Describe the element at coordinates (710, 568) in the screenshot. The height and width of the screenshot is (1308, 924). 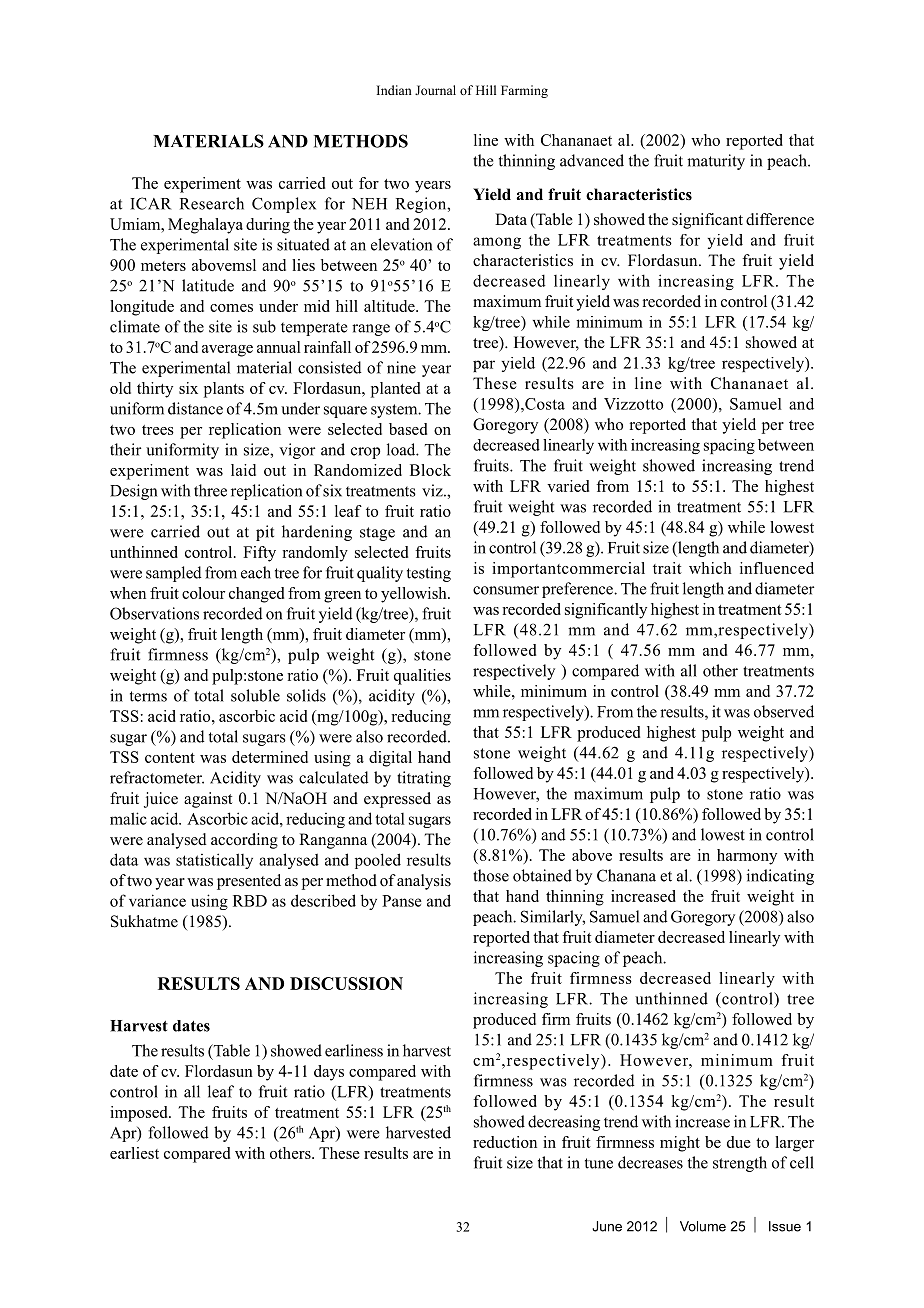
I see `which` at that location.
